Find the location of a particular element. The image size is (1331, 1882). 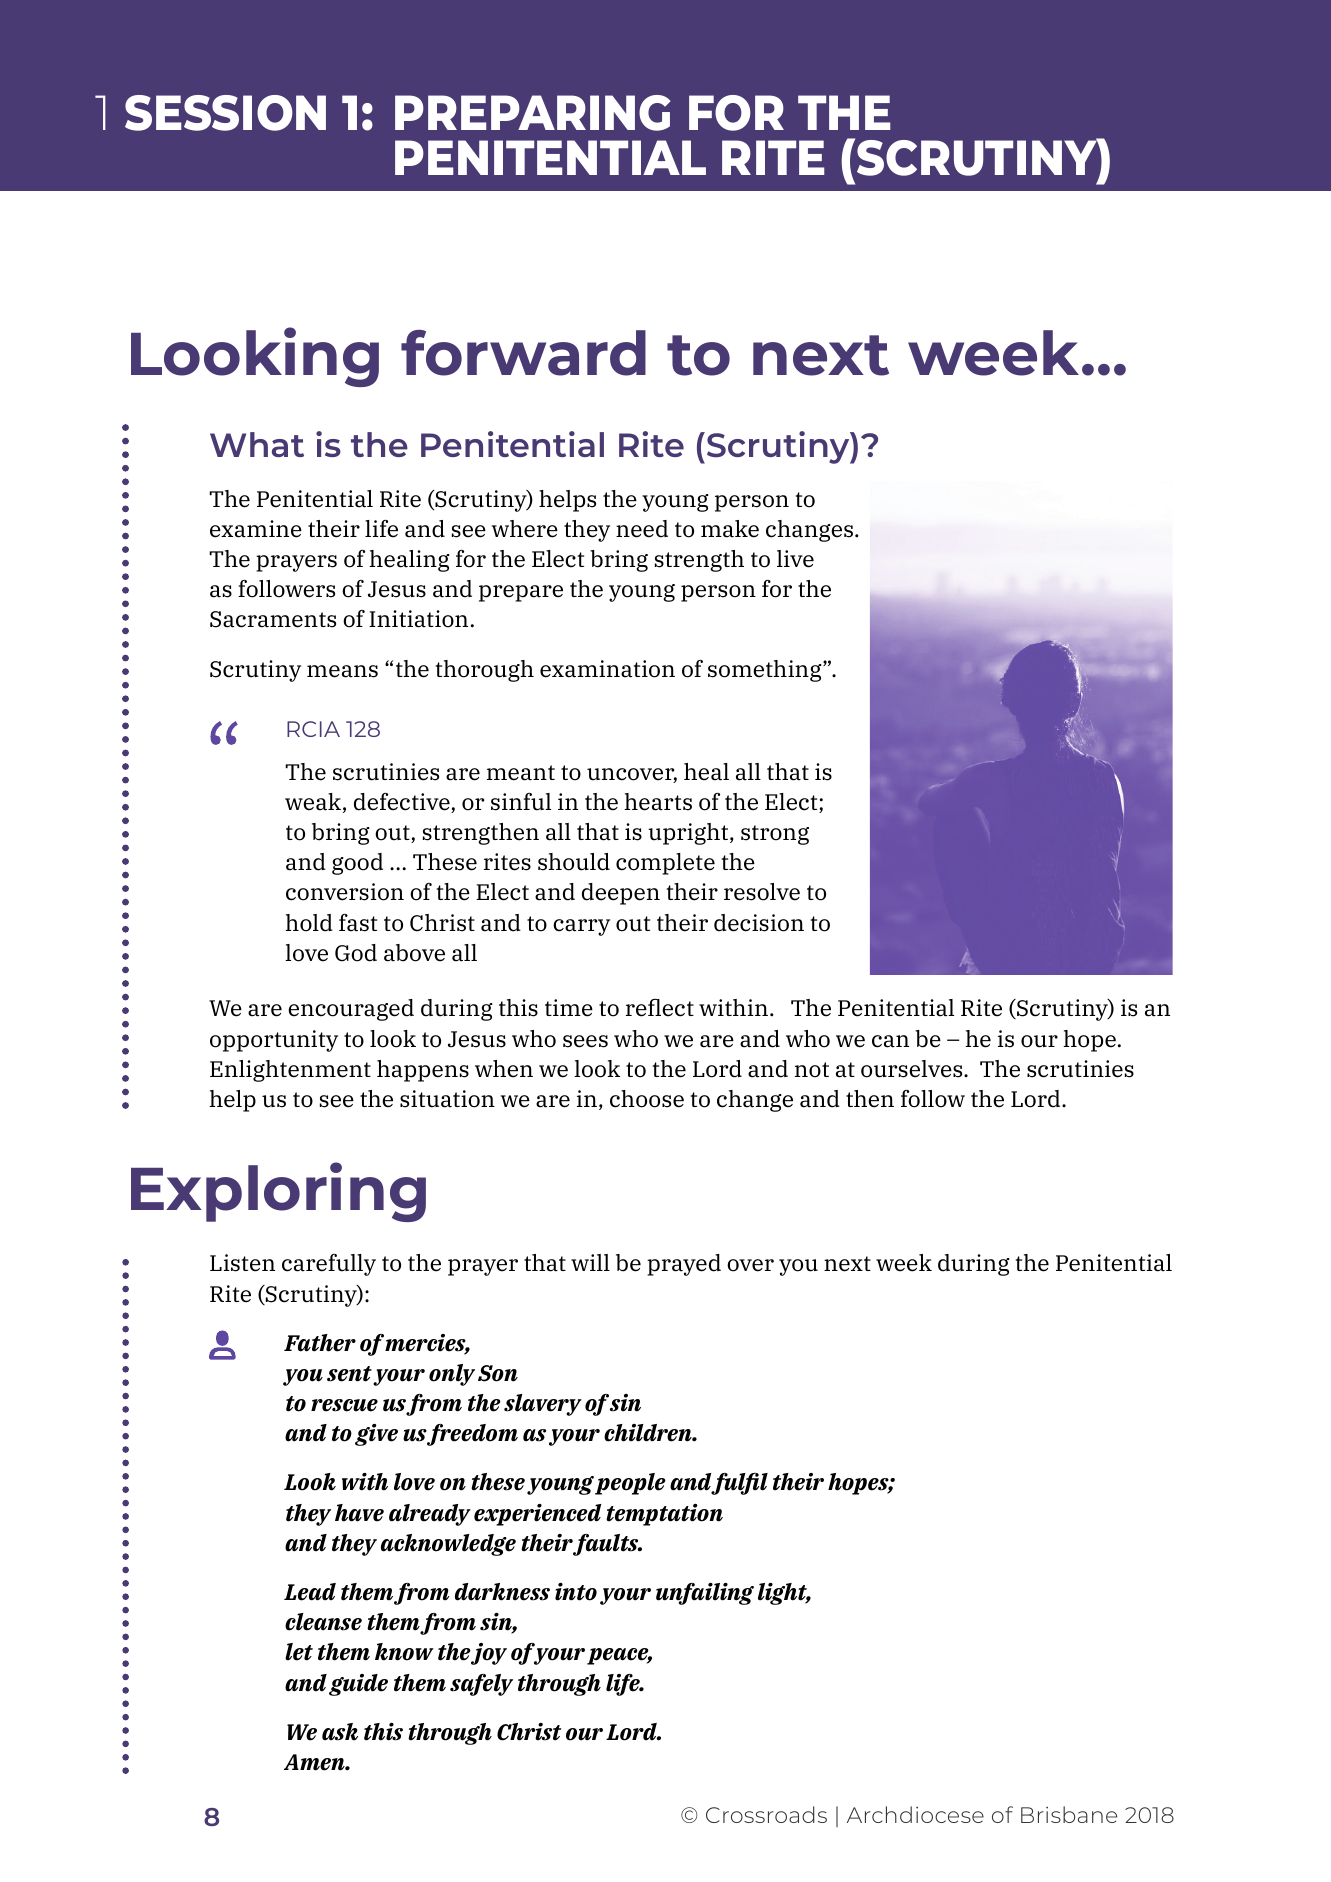

something is located at coordinates (766, 671).
